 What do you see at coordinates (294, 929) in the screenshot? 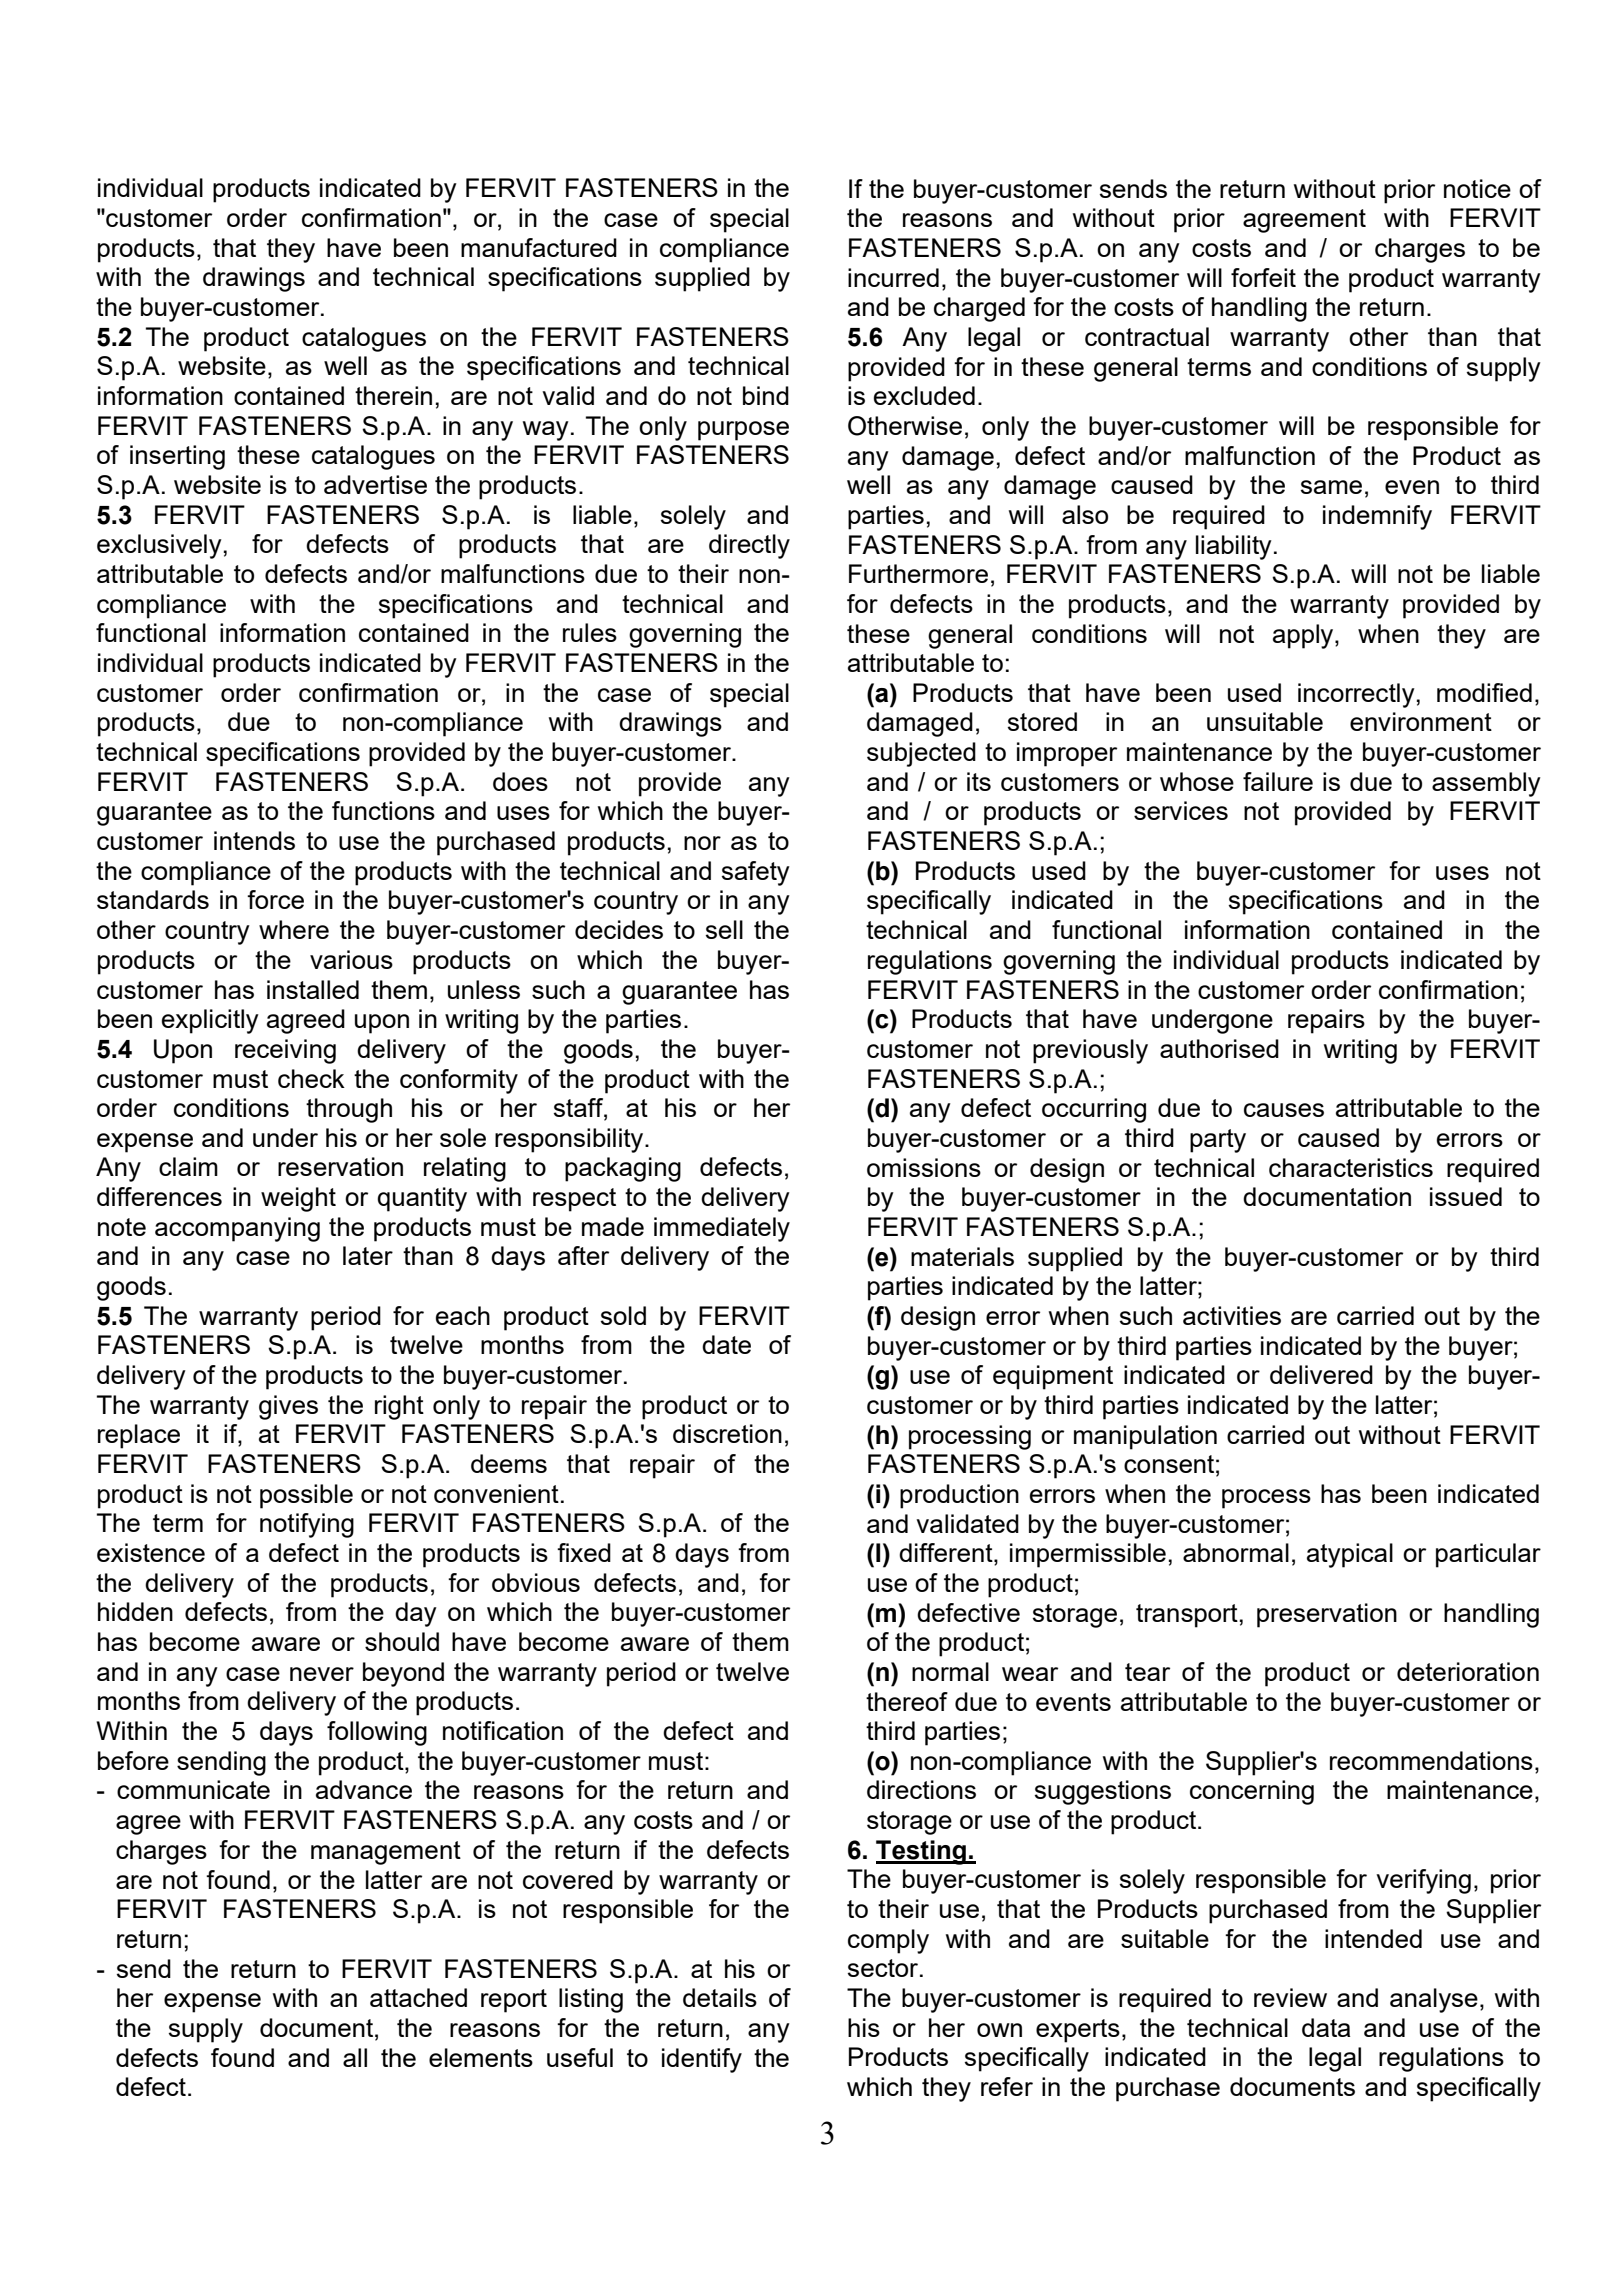
I see `where` at bounding box center [294, 929].
